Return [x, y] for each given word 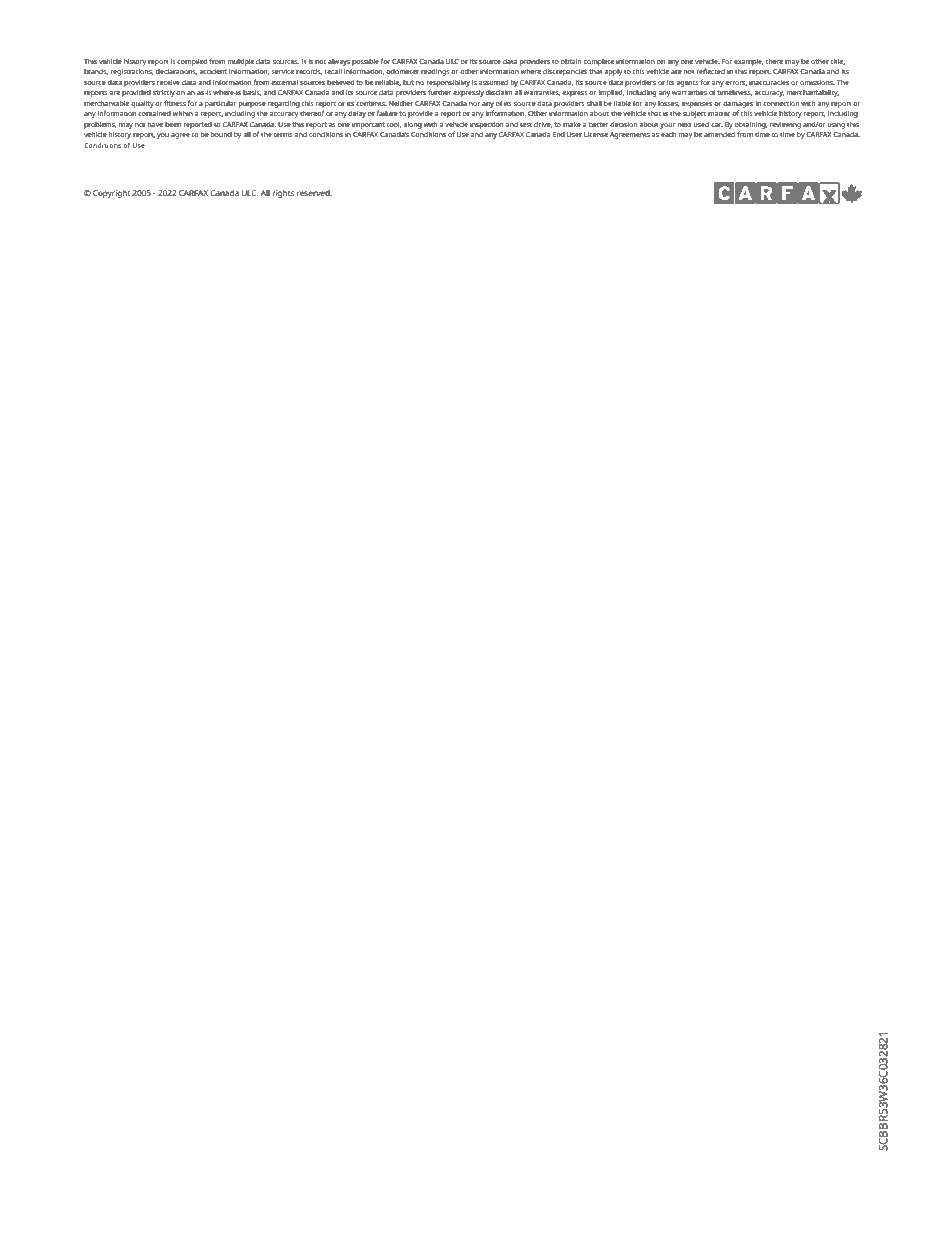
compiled [192, 62]
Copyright [111, 194]
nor [474, 104]
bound [221, 134]
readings [435, 72]
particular [221, 104]
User [574, 134]
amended [719, 134]
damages [738, 104]
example [749, 62]
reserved [314, 193]
